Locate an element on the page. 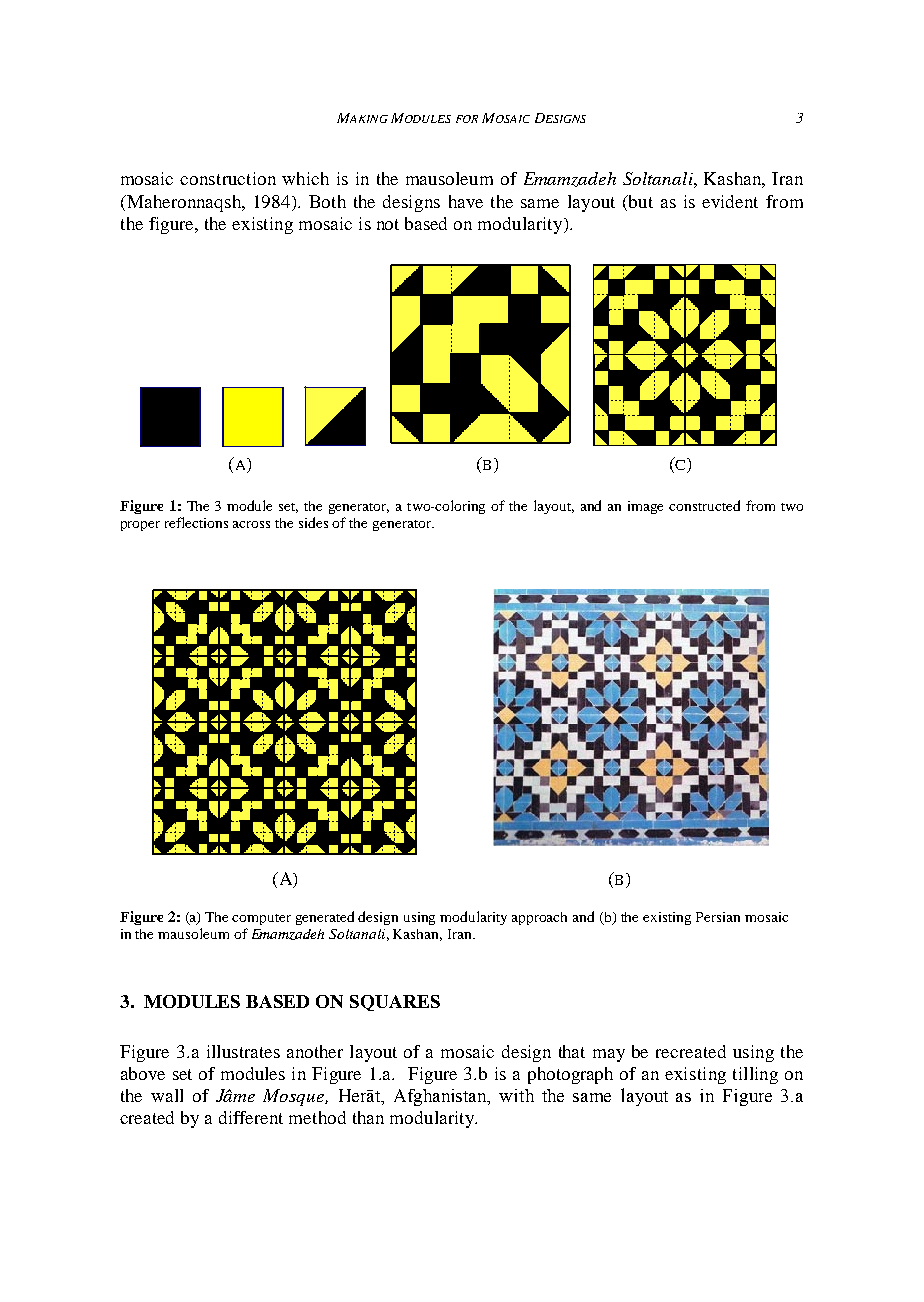  wall is located at coordinates (167, 1095).
